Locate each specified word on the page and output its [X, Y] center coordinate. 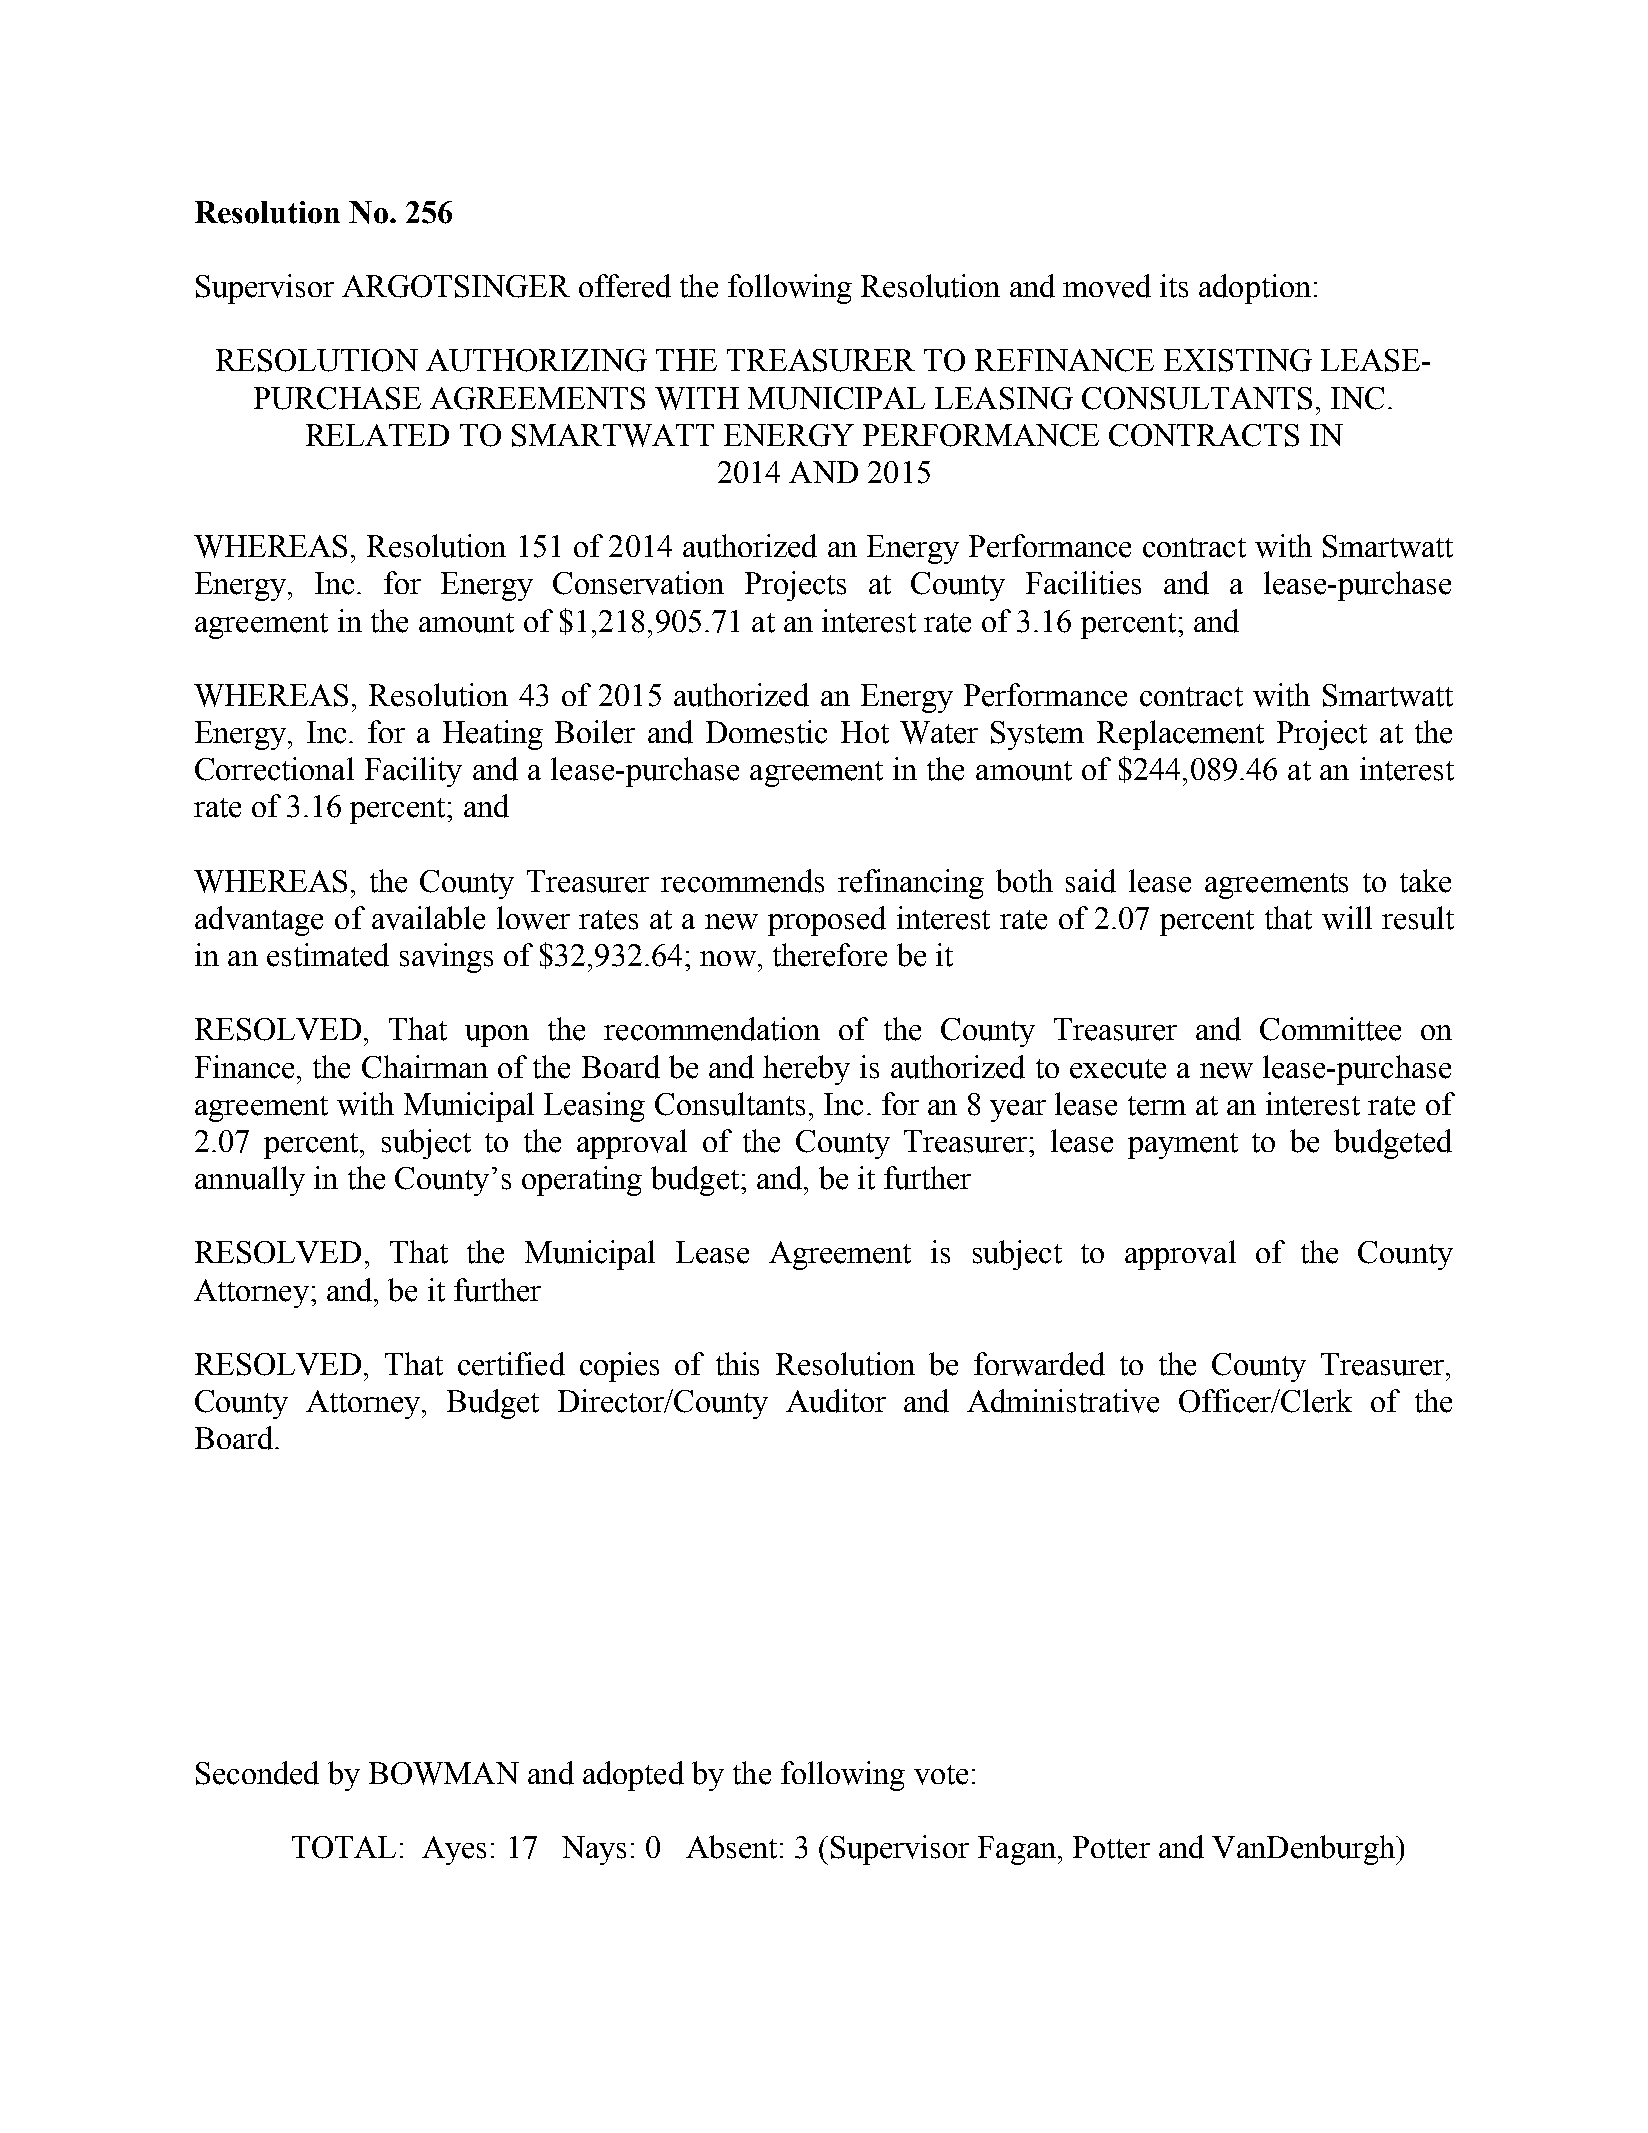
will [1347, 918]
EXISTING [1238, 360]
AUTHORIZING [536, 360]
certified [511, 1364]
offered [625, 286]
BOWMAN [444, 1773]
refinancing [911, 884]
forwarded [1039, 1364]
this [737, 1364]
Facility [413, 772]
